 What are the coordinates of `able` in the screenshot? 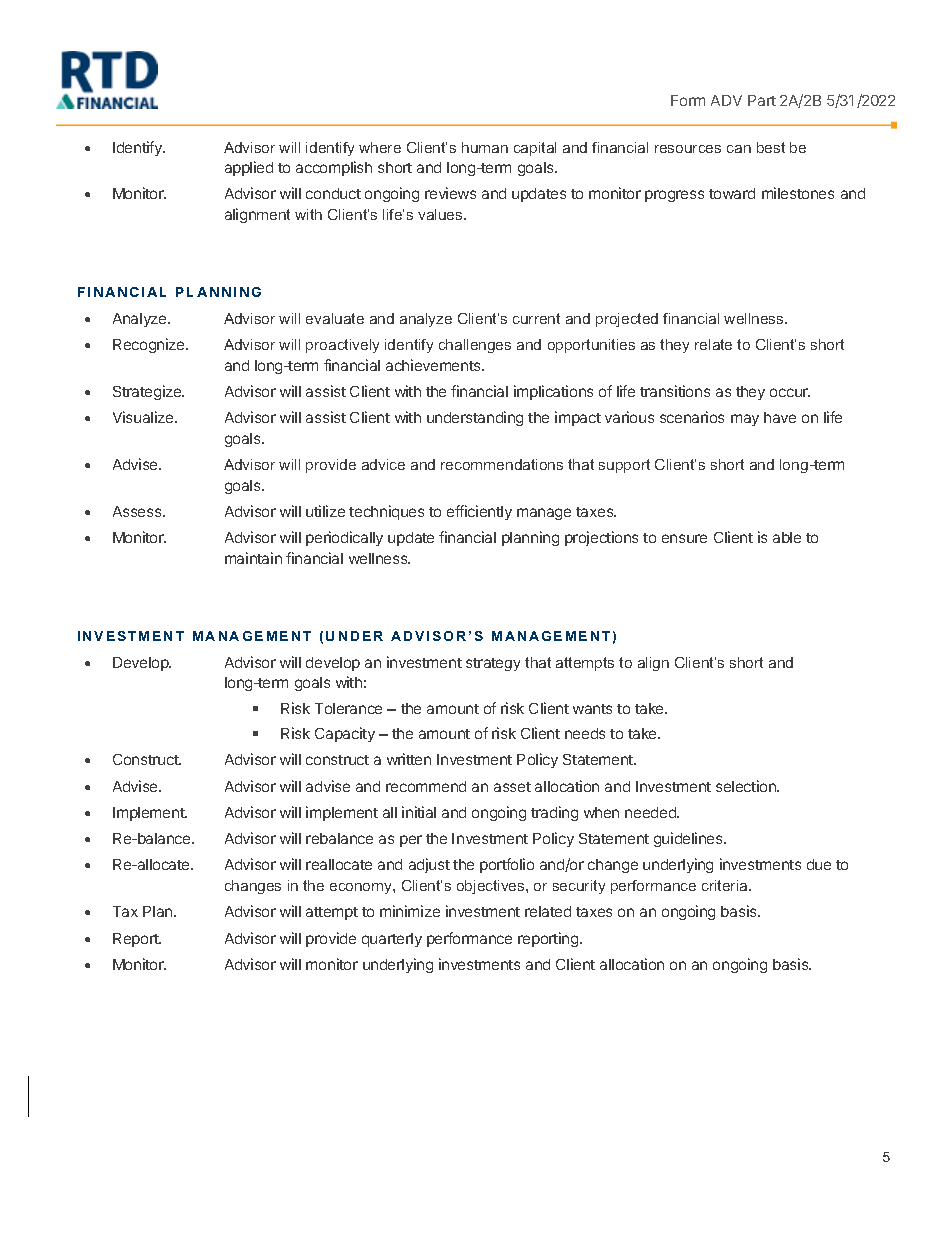 It's located at (787, 537).
